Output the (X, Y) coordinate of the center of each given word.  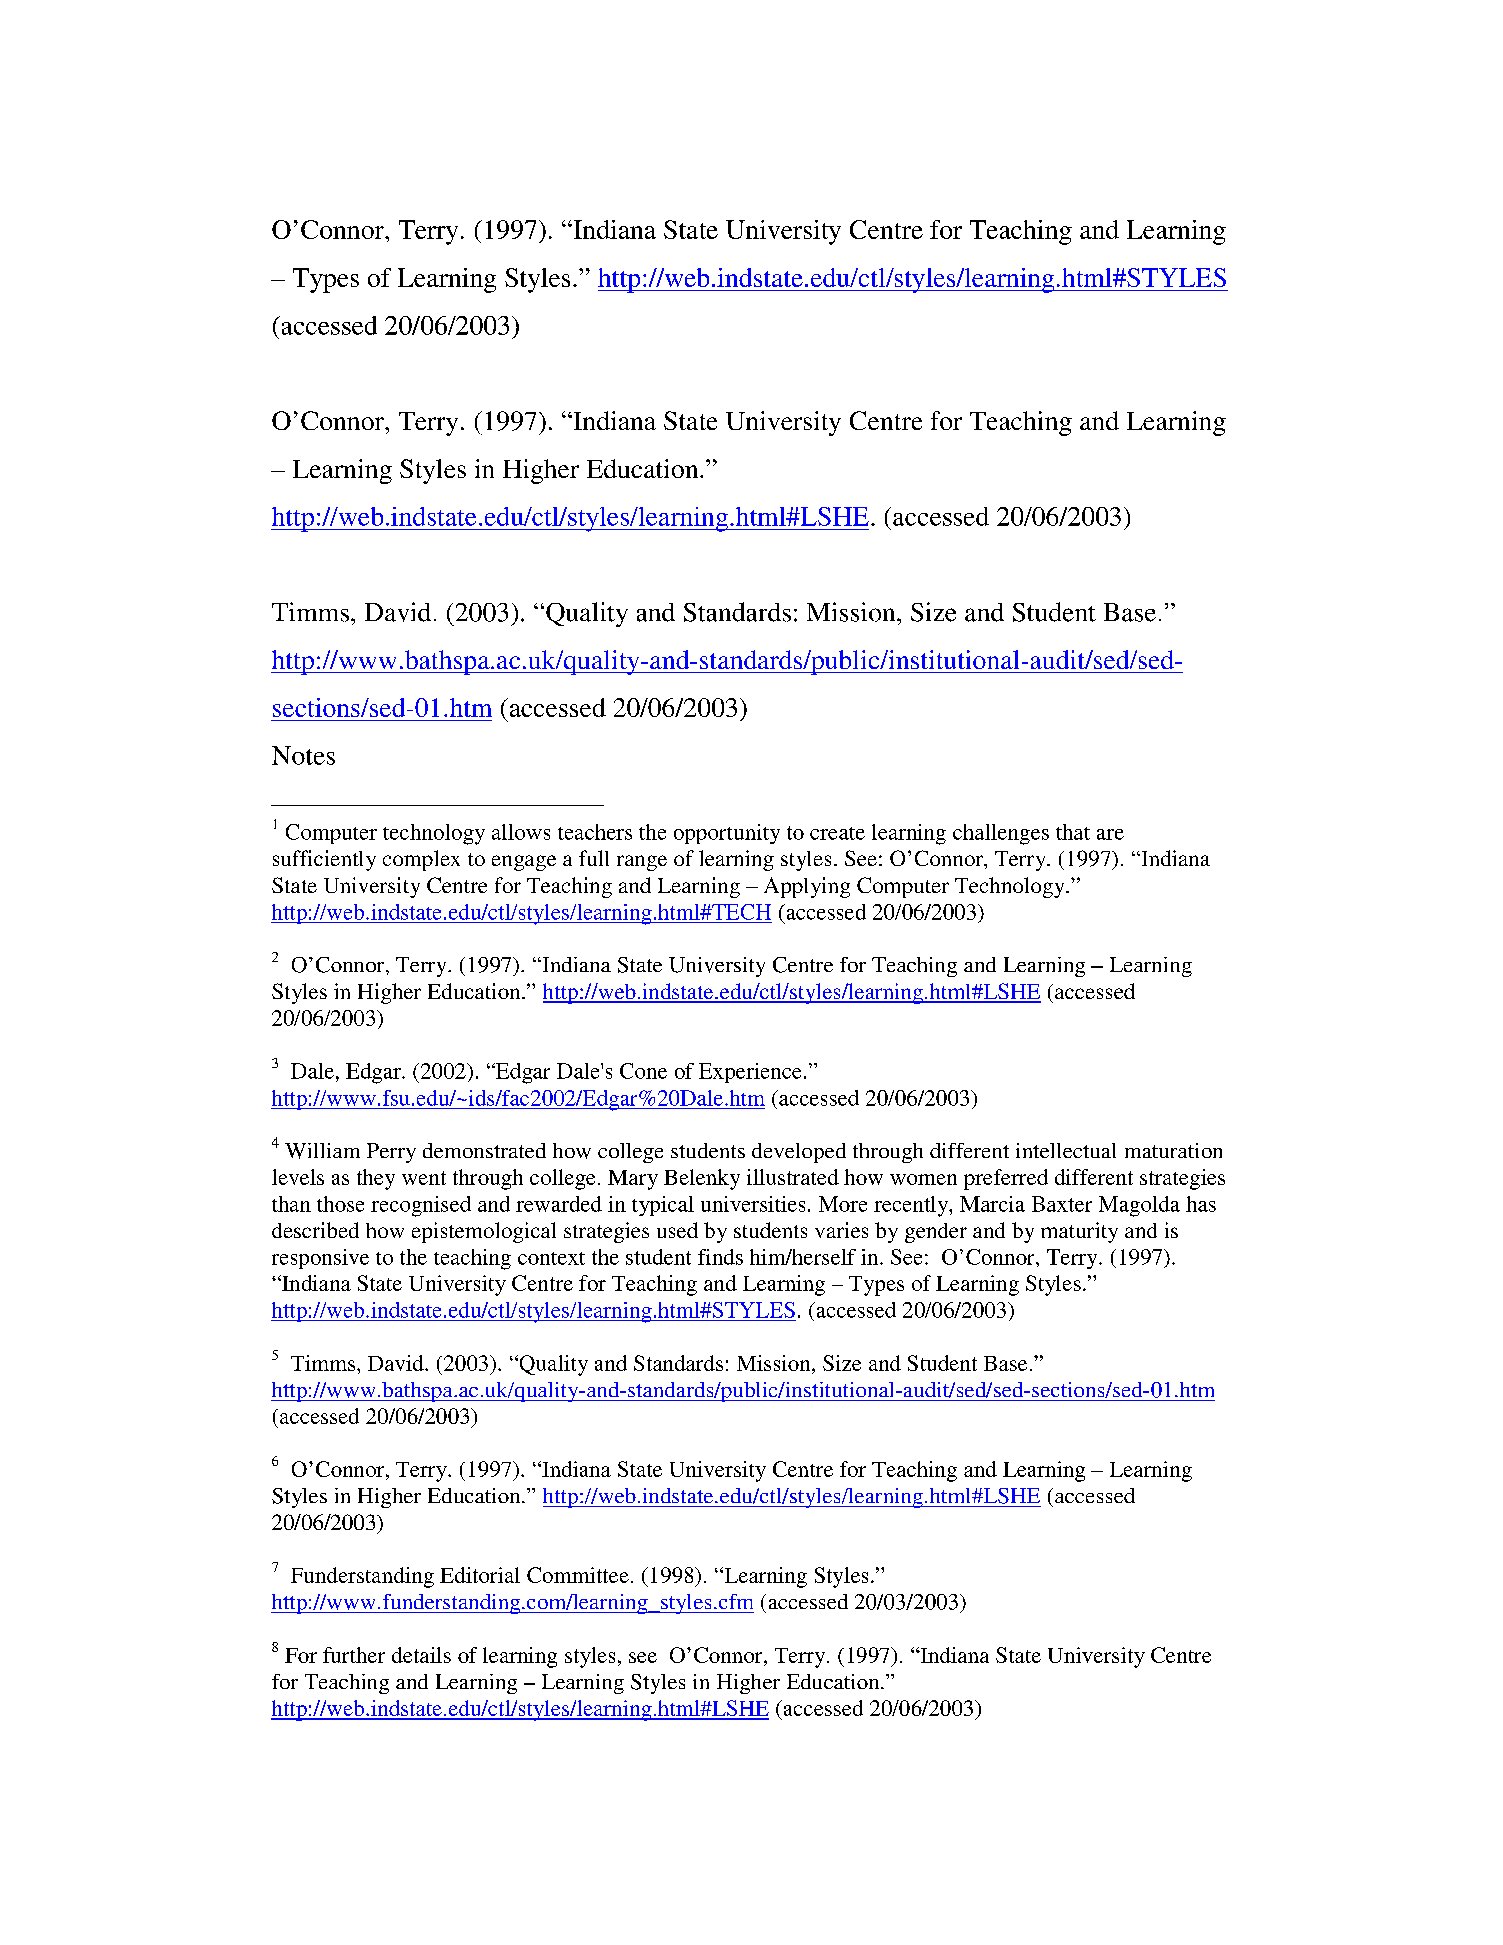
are (1110, 834)
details (421, 1655)
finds (720, 1257)
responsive (320, 1259)
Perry (391, 1153)
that (1073, 832)
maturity (1079, 1232)
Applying (807, 887)
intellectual (1066, 1150)
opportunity (727, 834)
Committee (578, 1575)
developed (799, 1153)
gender (936, 1233)
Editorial (480, 1575)
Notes (303, 755)
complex (421, 860)
